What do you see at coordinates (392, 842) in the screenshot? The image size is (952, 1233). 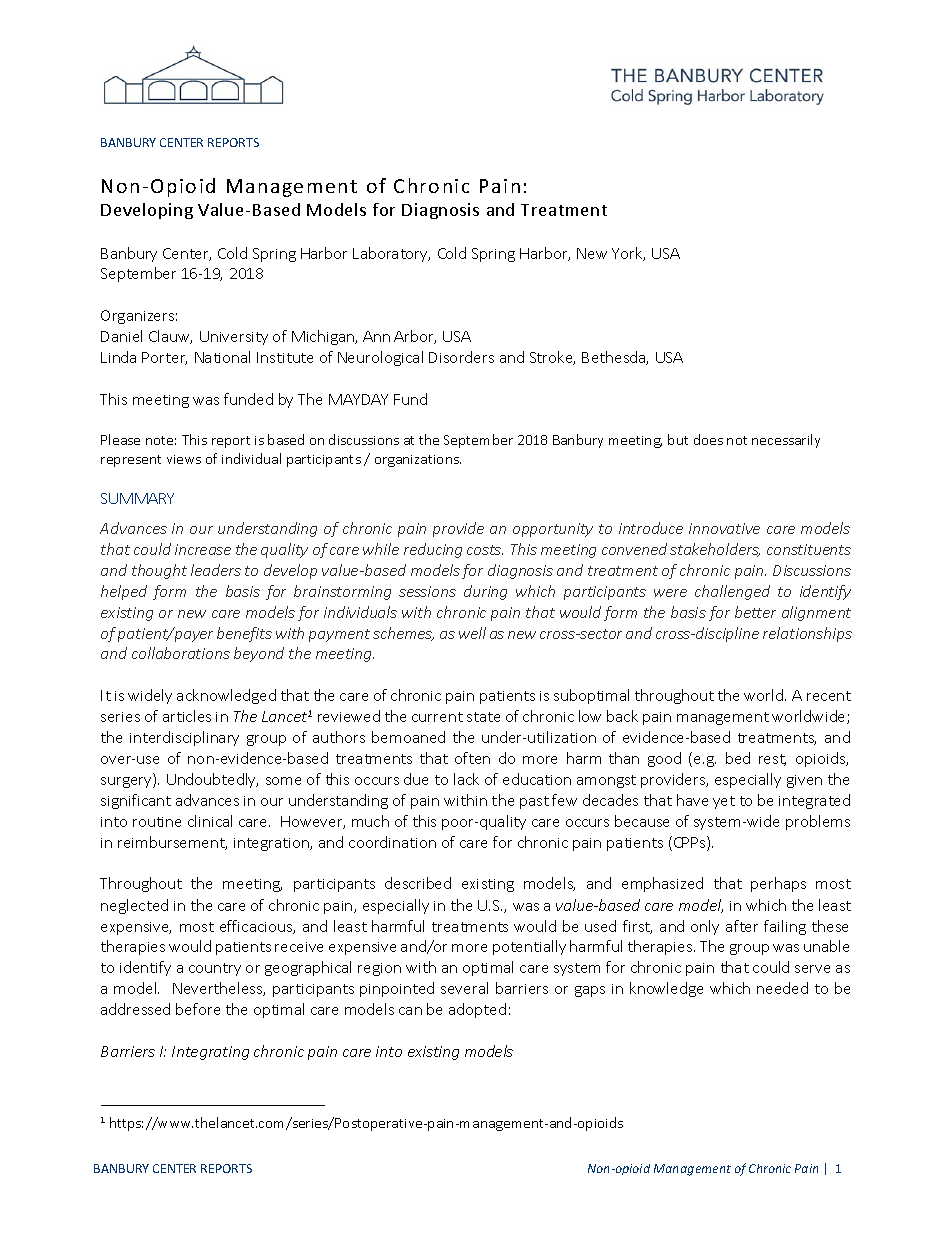 I see `coordination` at bounding box center [392, 842].
